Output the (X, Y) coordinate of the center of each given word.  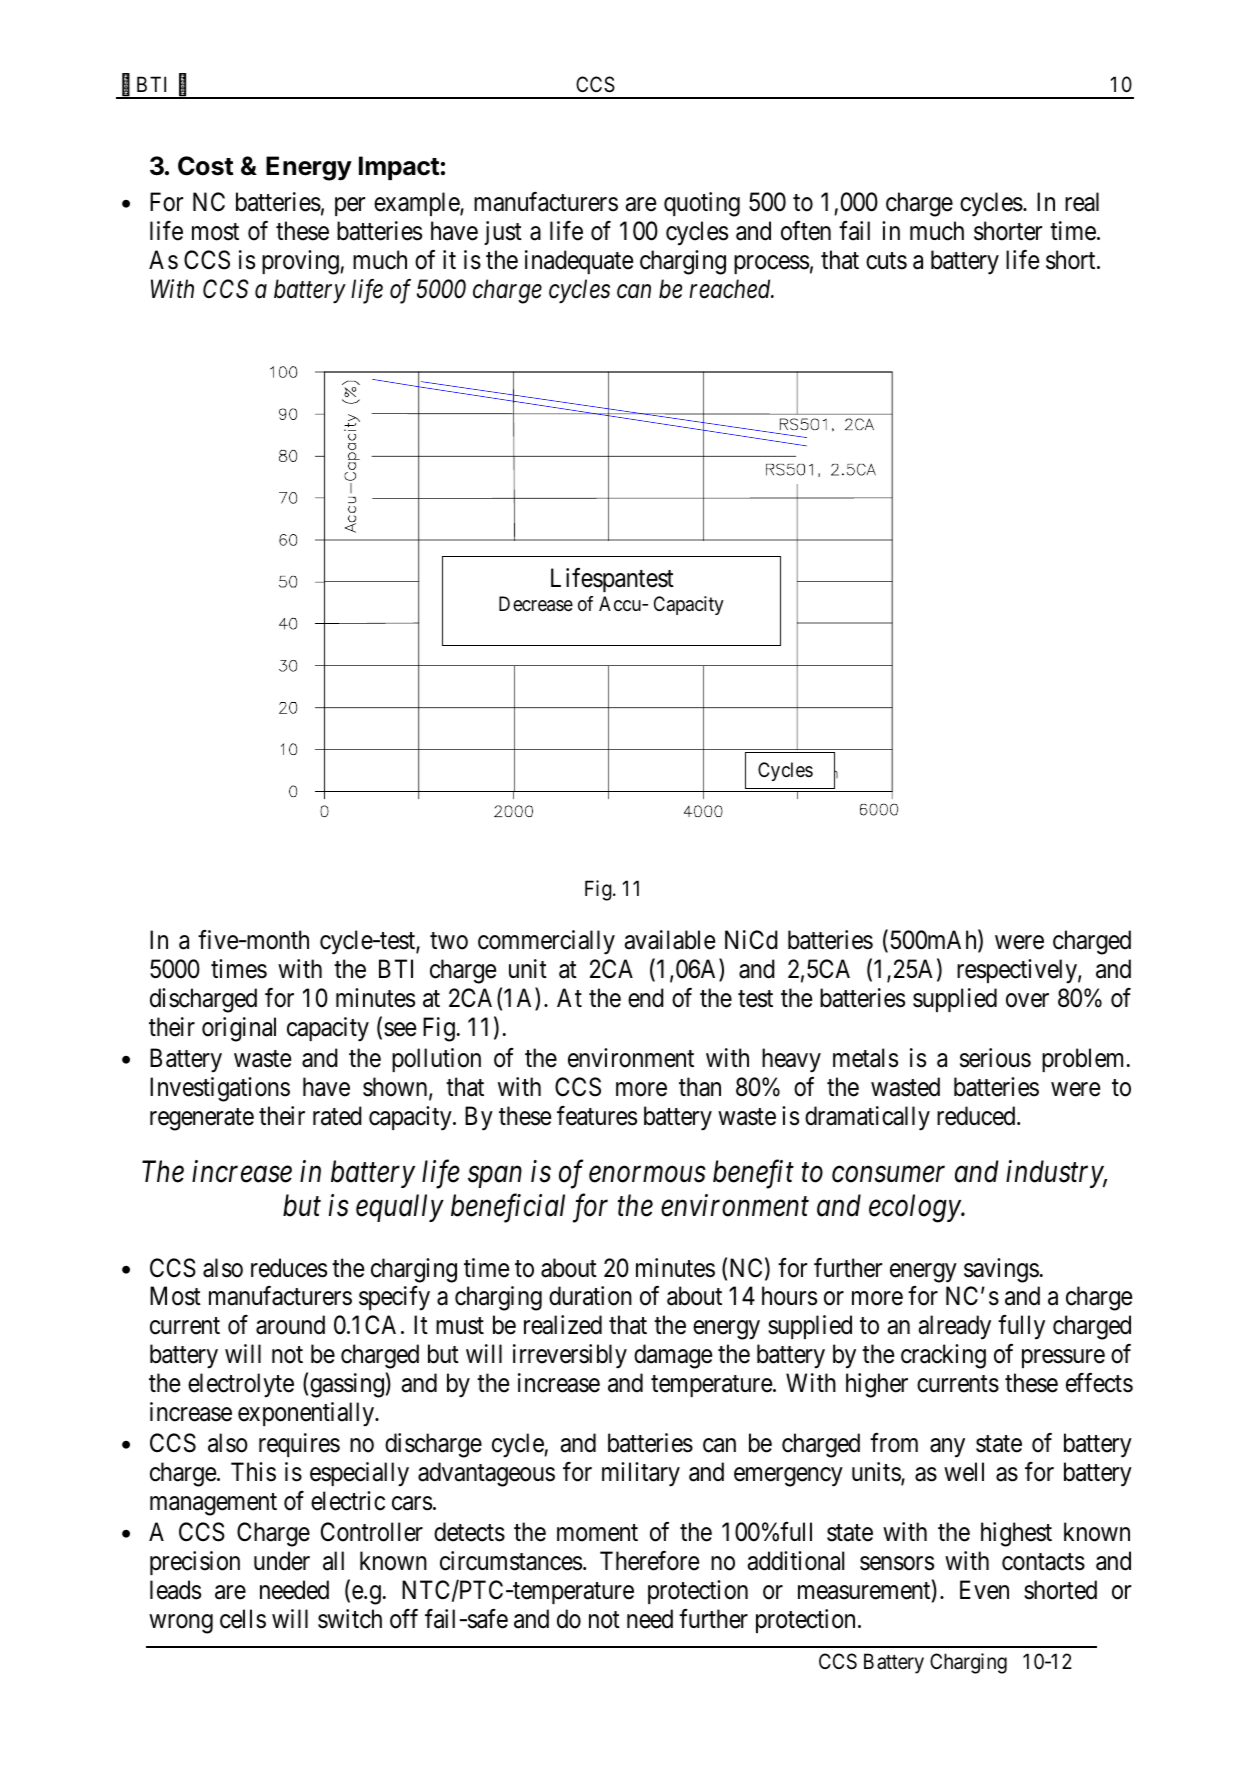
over (1027, 1000)
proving (301, 262)
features (597, 1116)
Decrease (536, 604)
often (806, 231)
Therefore (649, 1561)
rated (337, 1116)
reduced (977, 1116)
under (282, 1561)
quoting (702, 204)
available (669, 940)
